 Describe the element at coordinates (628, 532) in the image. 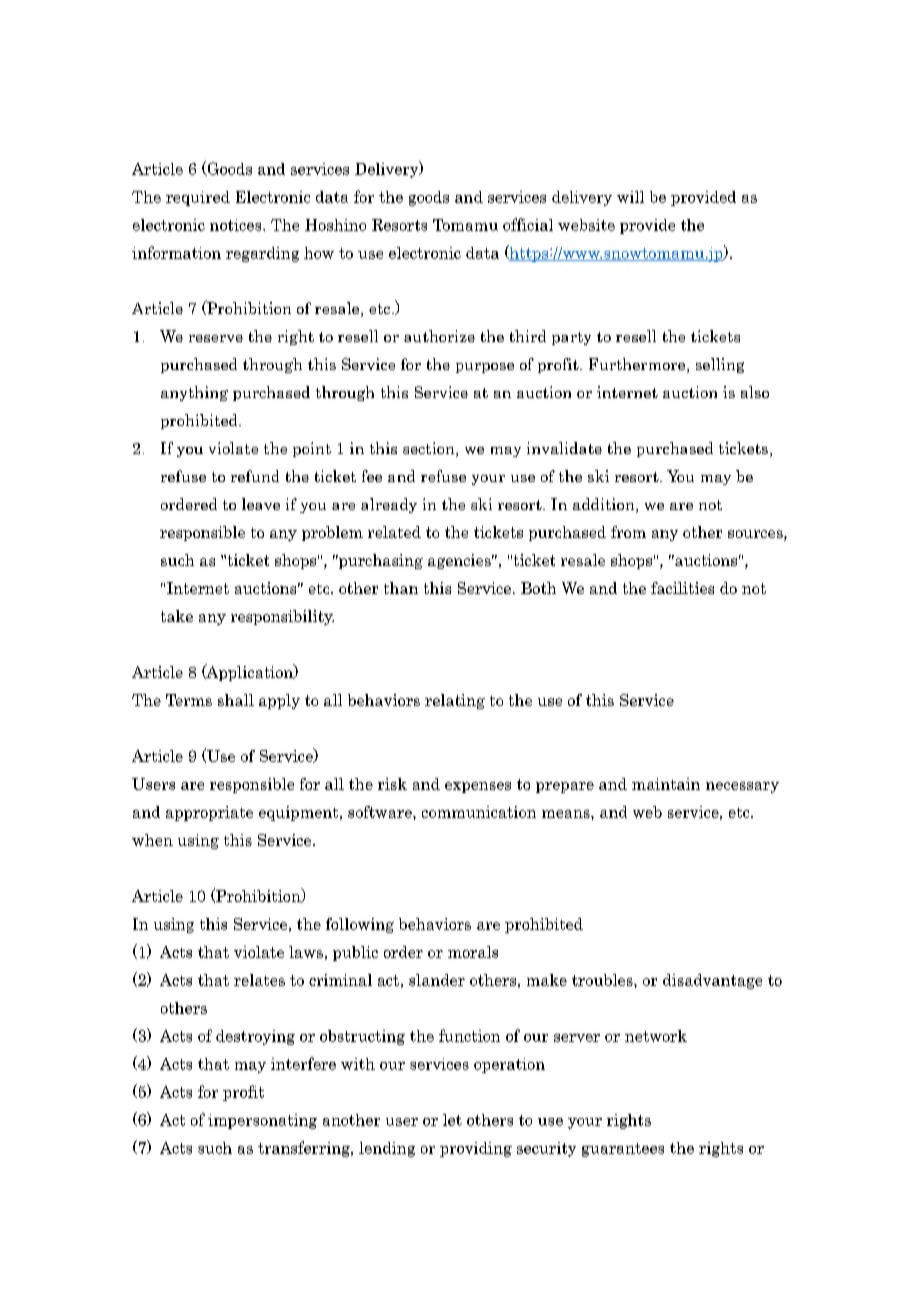

I see `from` at that location.
